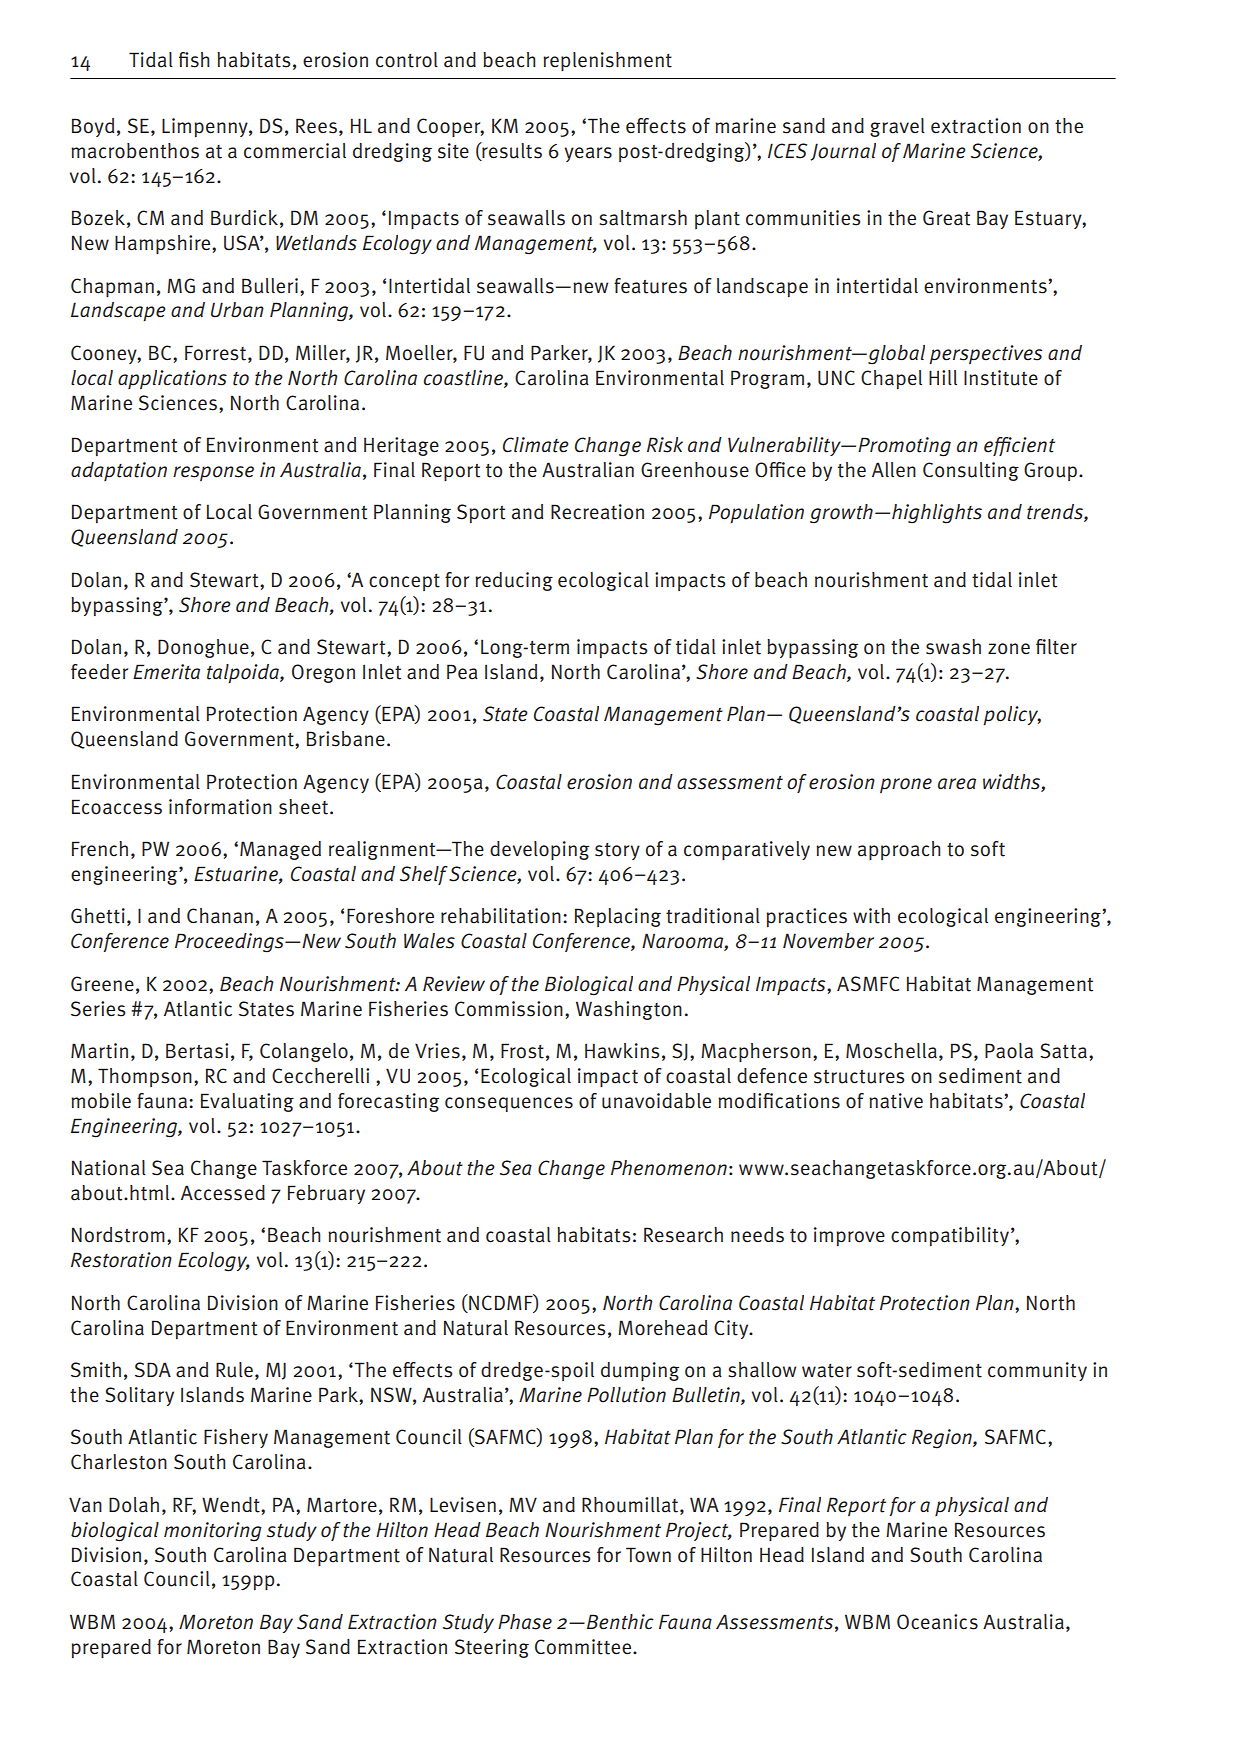 The width and height of the screenshot is (1233, 1744). Describe the element at coordinates (843, 152) in the screenshot. I see `Journal` at that location.
